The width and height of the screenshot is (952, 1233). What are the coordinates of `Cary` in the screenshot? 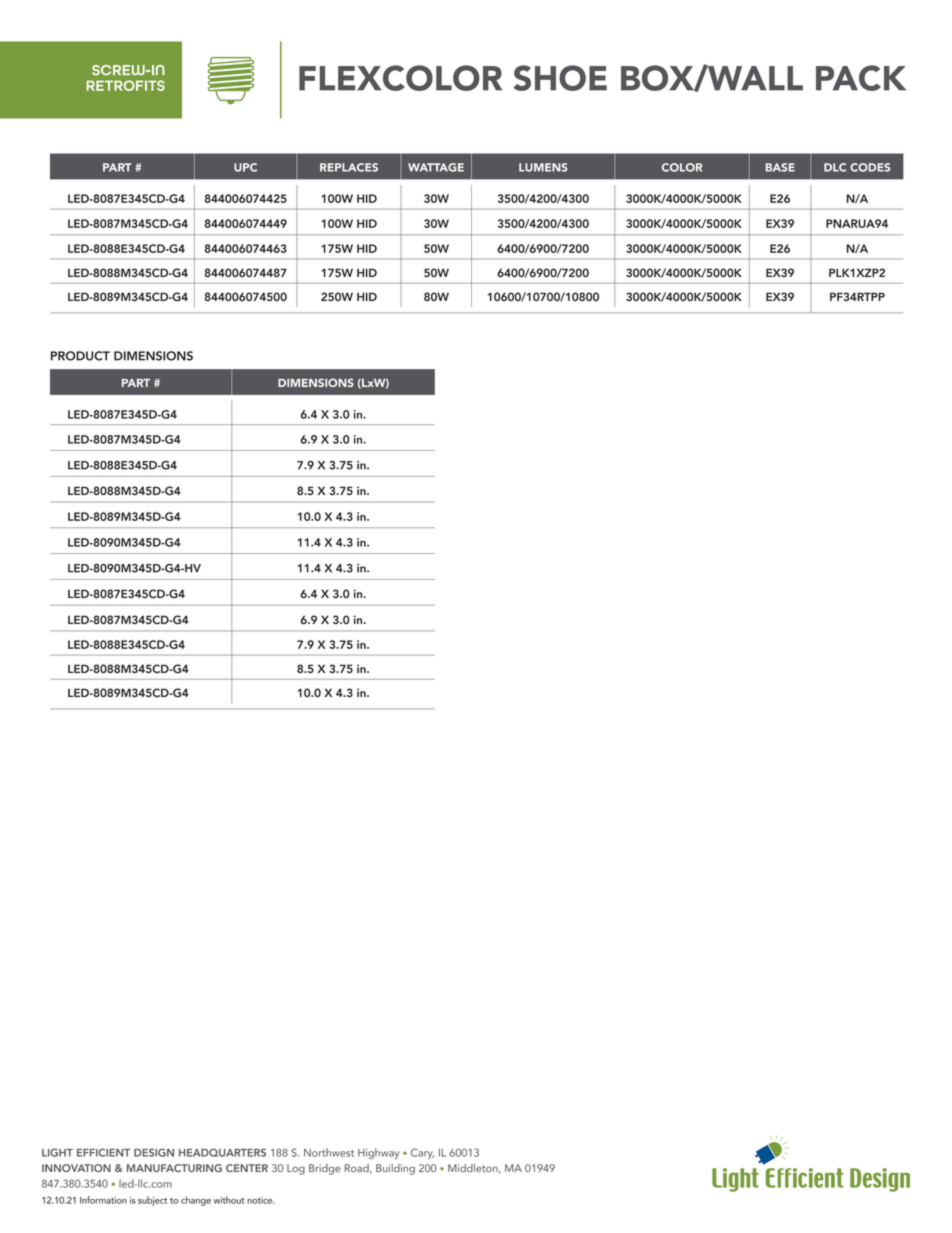 It's located at (422, 1153).
